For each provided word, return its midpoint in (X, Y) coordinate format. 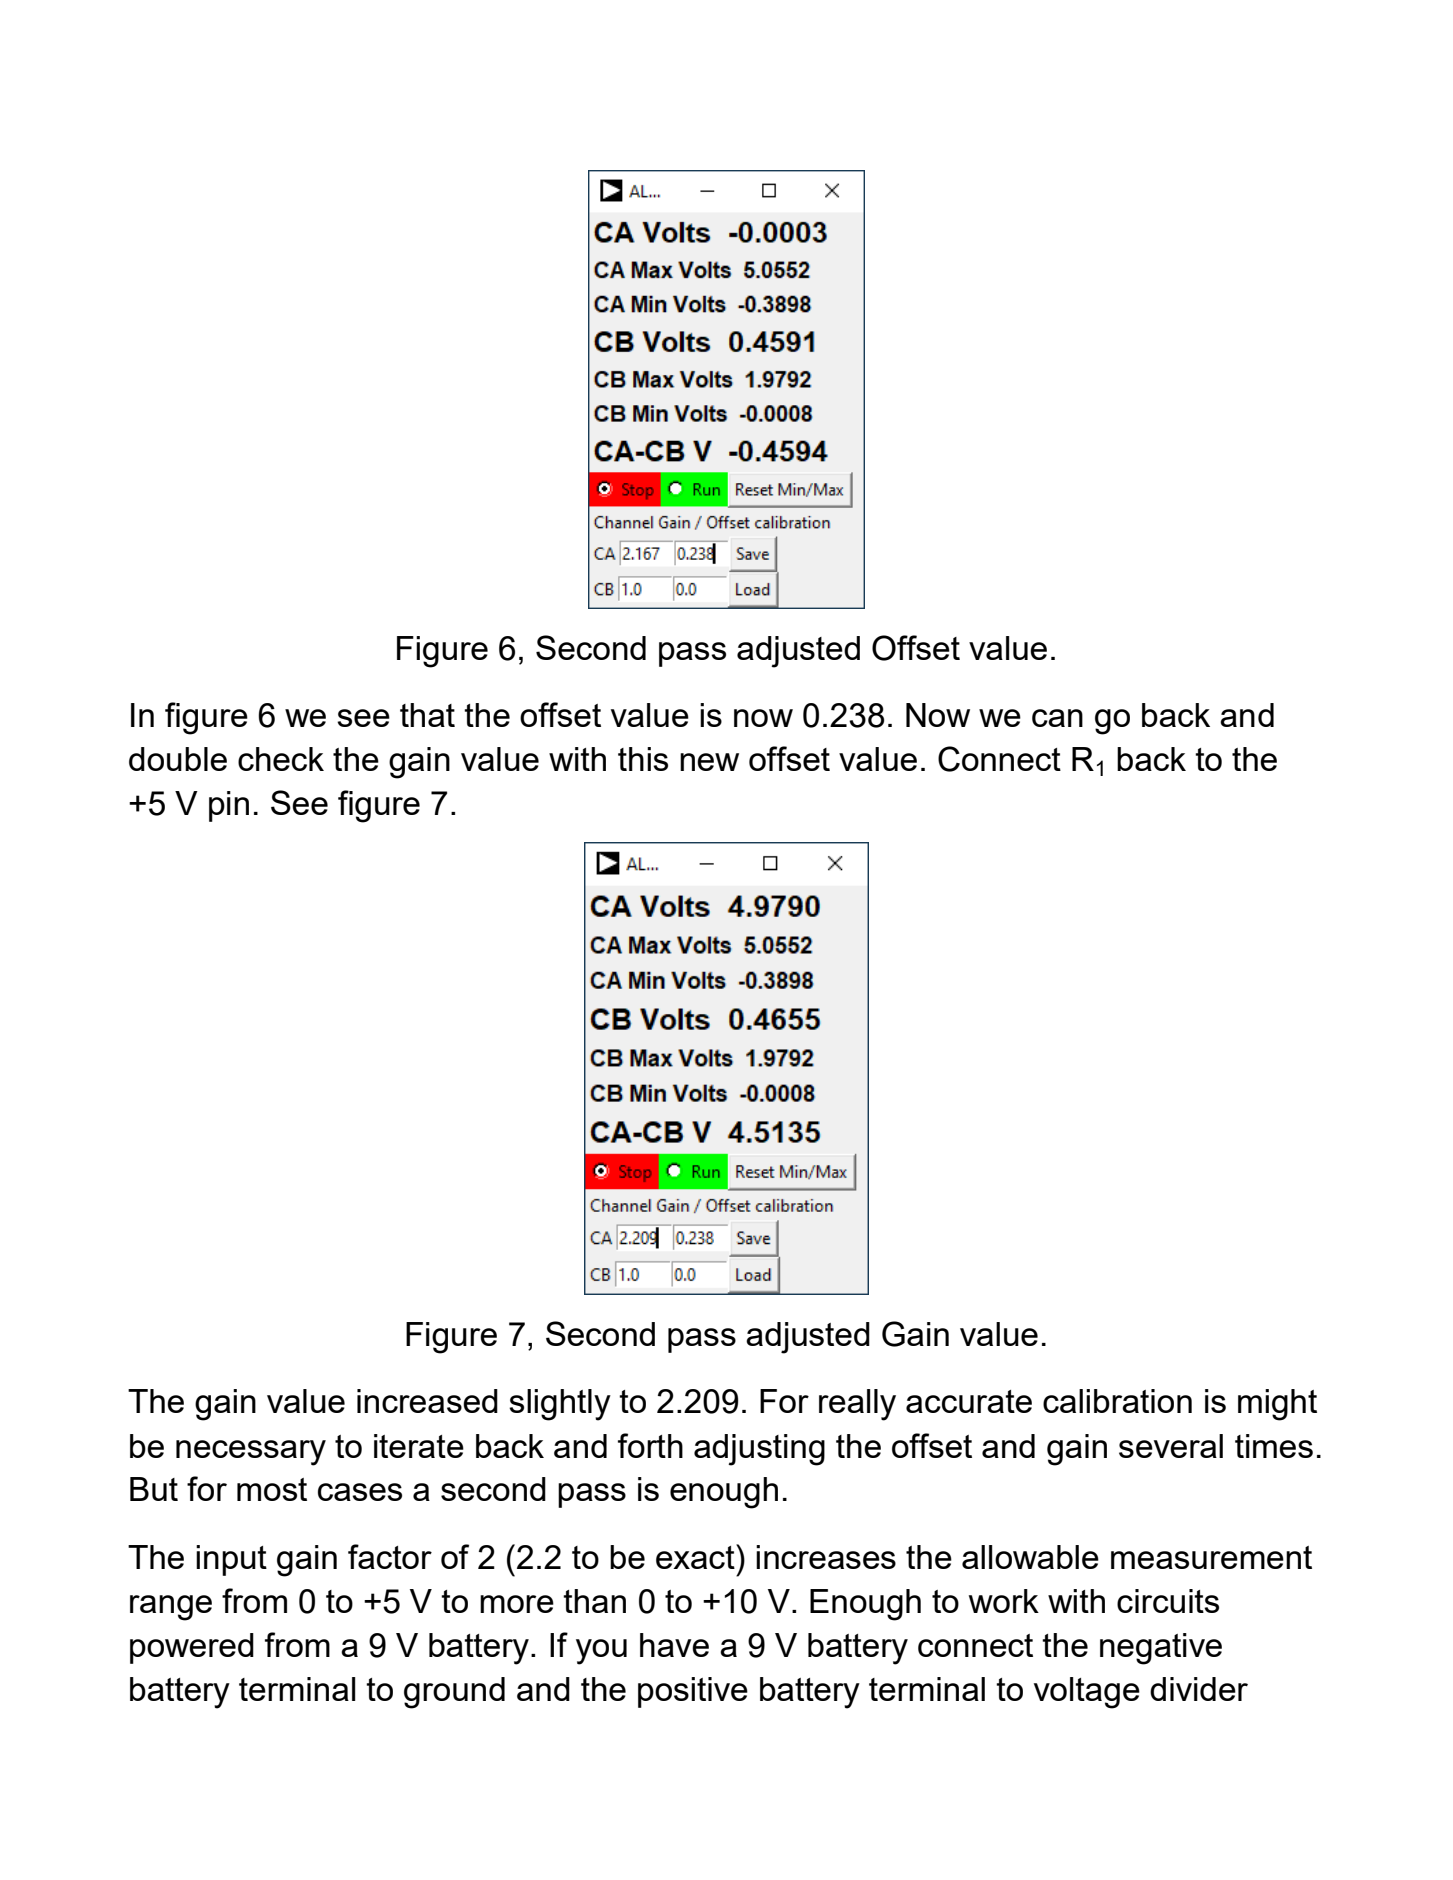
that (427, 715)
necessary (251, 1453)
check (281, 759)
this (643, 759)
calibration (1117, 1401)
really (857, 1405)
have (674, 1645)
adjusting (759, 1450)
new (709, 762)
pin (229, 806)
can (1057, 718)
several (1171, 1446)
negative (1161, 1649)
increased (427, 1401)
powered (192, 1648)
